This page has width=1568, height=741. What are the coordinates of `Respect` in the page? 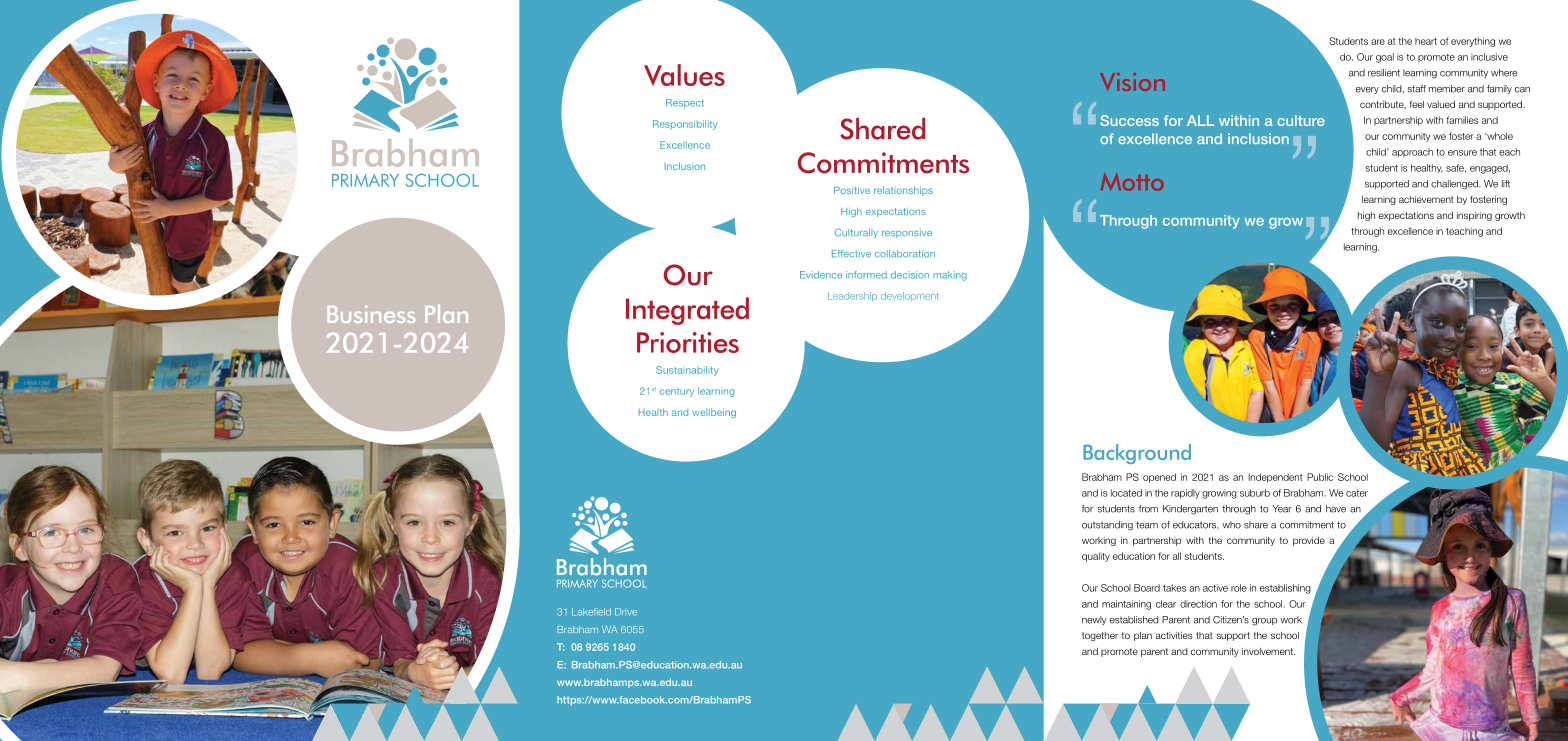 It's located at (685, 104).
